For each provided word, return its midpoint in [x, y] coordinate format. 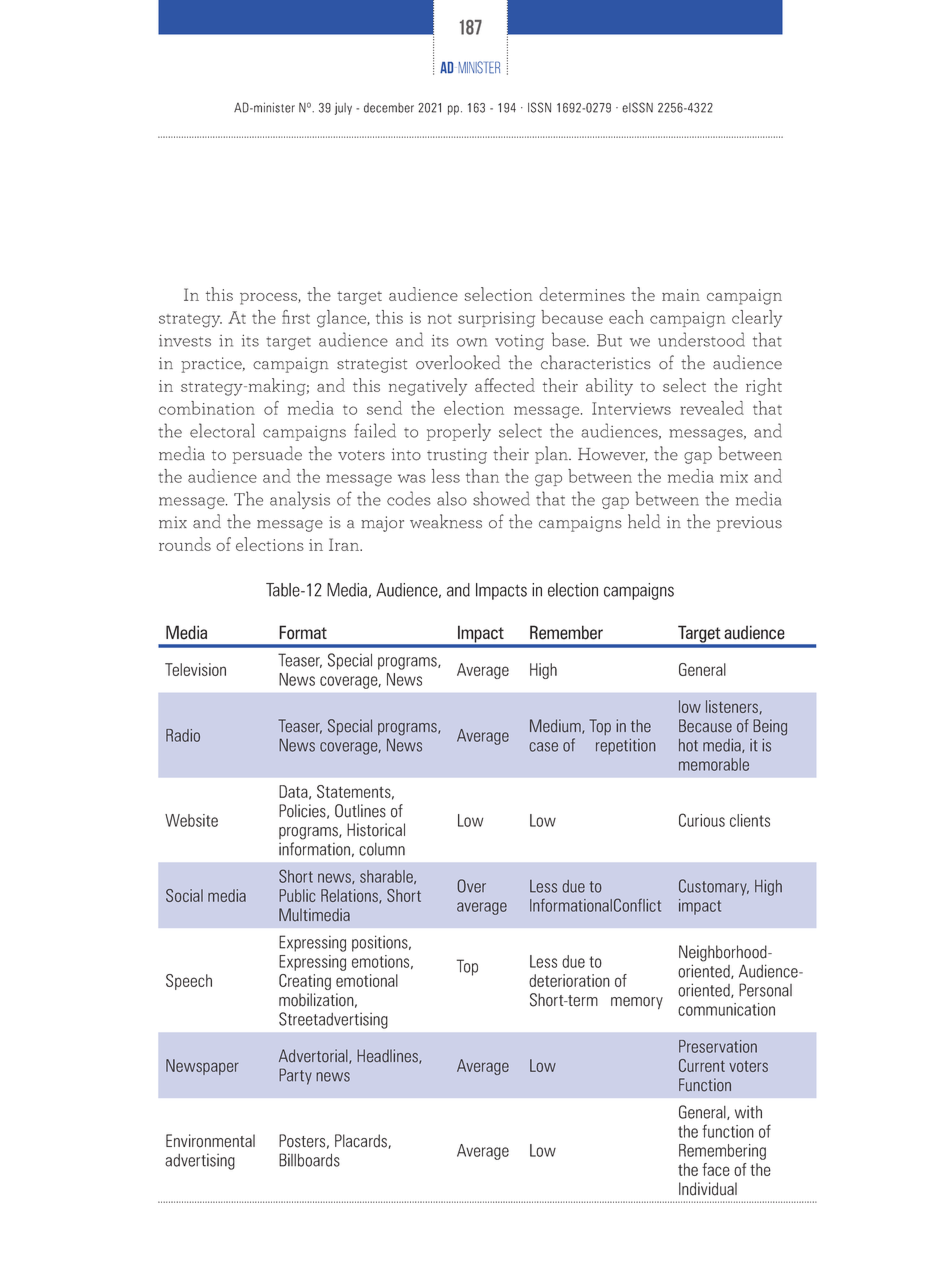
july [343, 108]
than [482, 476]
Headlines [388, 1056]
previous [749, 524]
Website [191, 820]
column [382, 849]
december [389, 108]
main [681, 295]
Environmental [210, 1141]
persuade [267, 455]
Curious [702, 820]
